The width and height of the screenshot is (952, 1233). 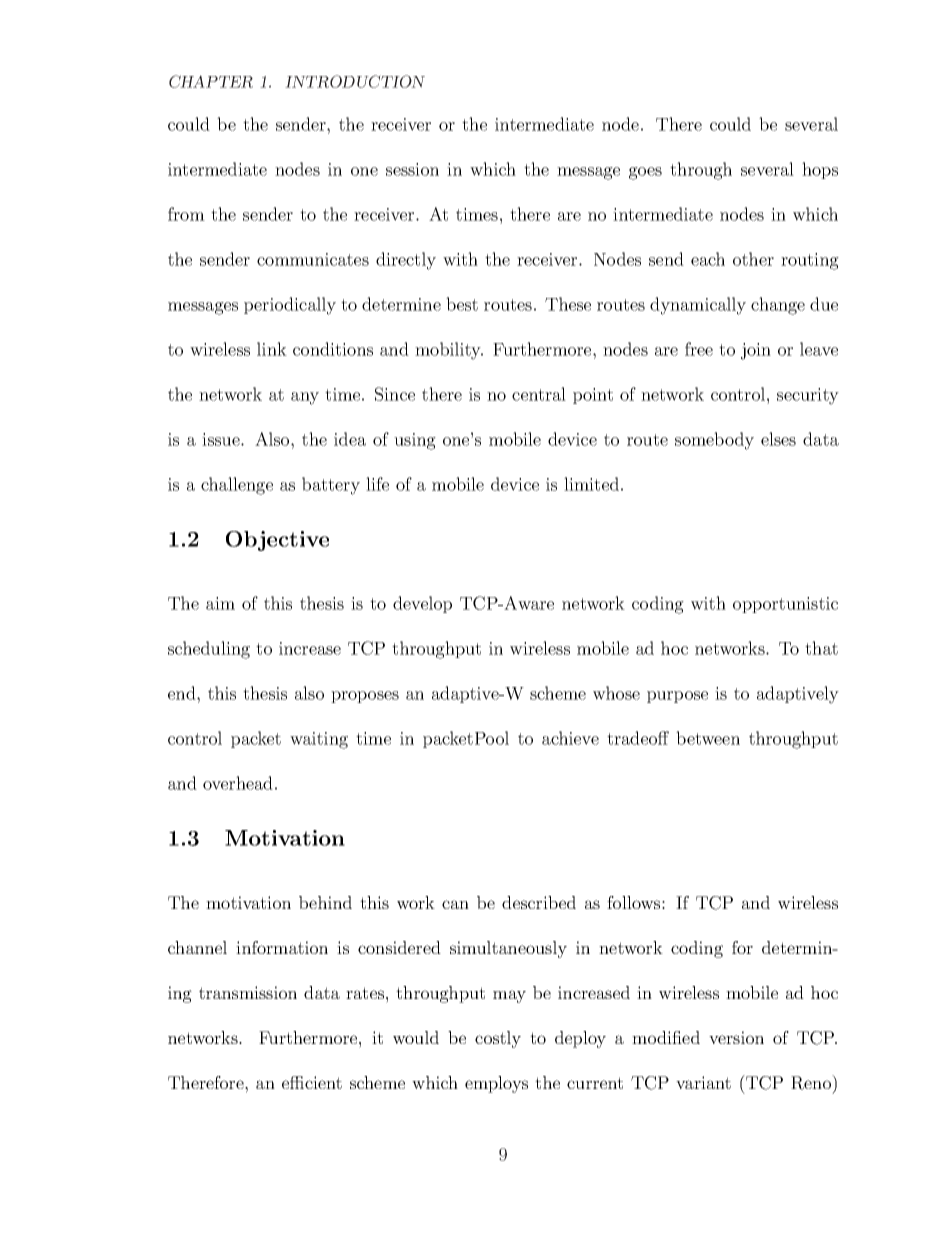 I want to click on efficient, so click(x=312, y=1082).
